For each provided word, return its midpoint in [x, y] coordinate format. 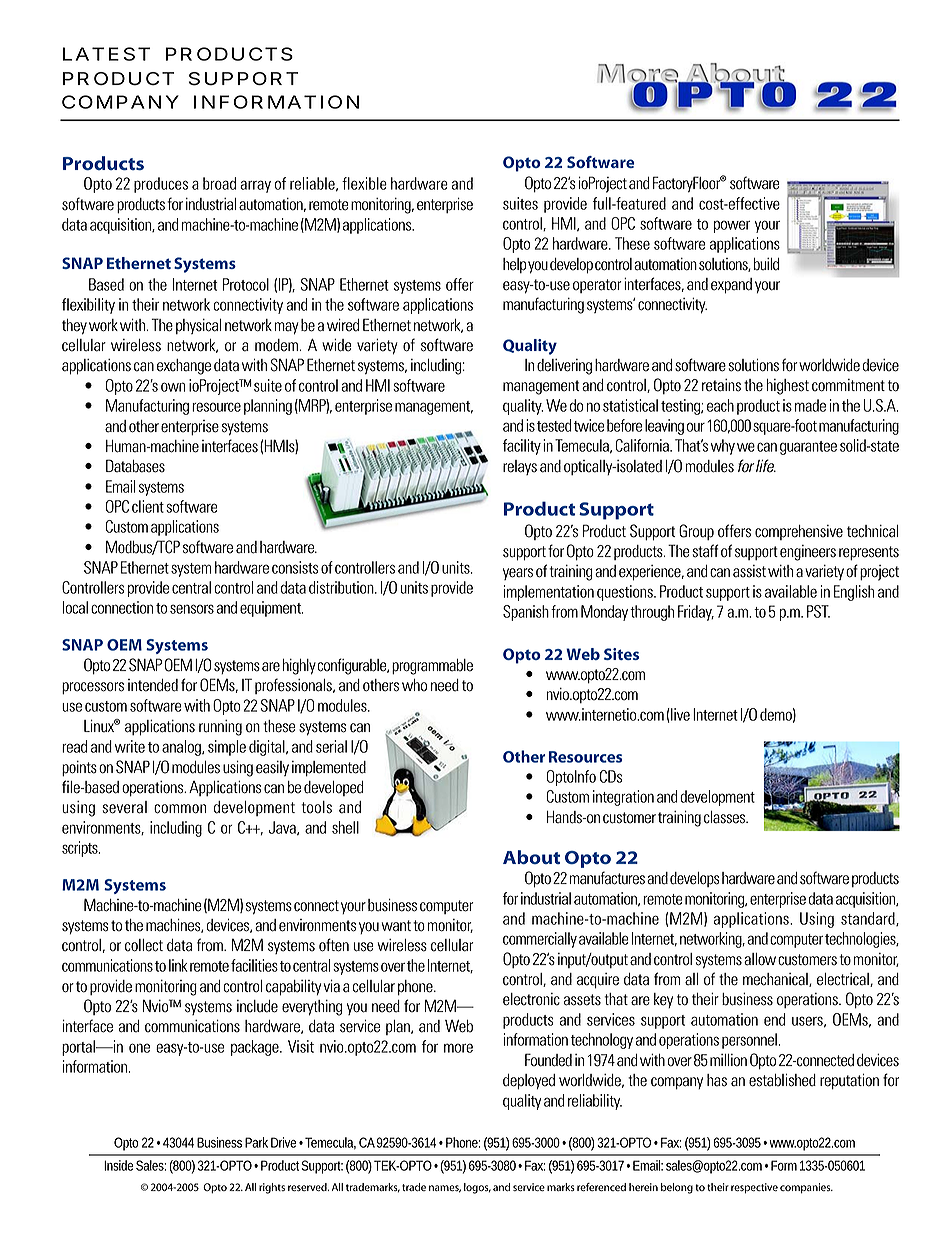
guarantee [808, 448]
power [732, 226]
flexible [364, 183]
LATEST [105, 54]
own [173, 387]
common [180, 809]
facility [522, 447]
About [531, 857]
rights [272, 1188]
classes [726, 817]
